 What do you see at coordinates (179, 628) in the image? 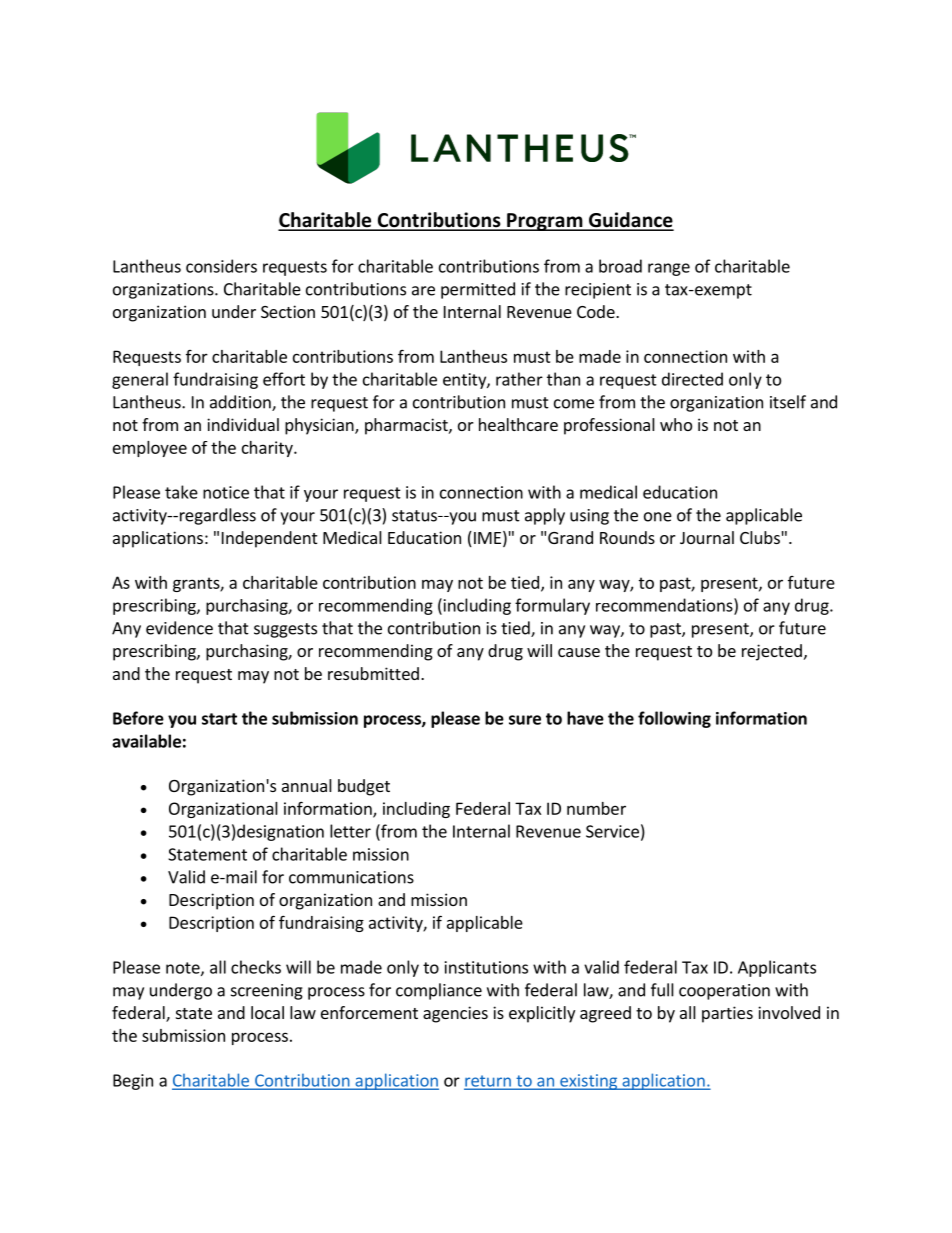
I see `evidence` at bounding box center [179, 628].
